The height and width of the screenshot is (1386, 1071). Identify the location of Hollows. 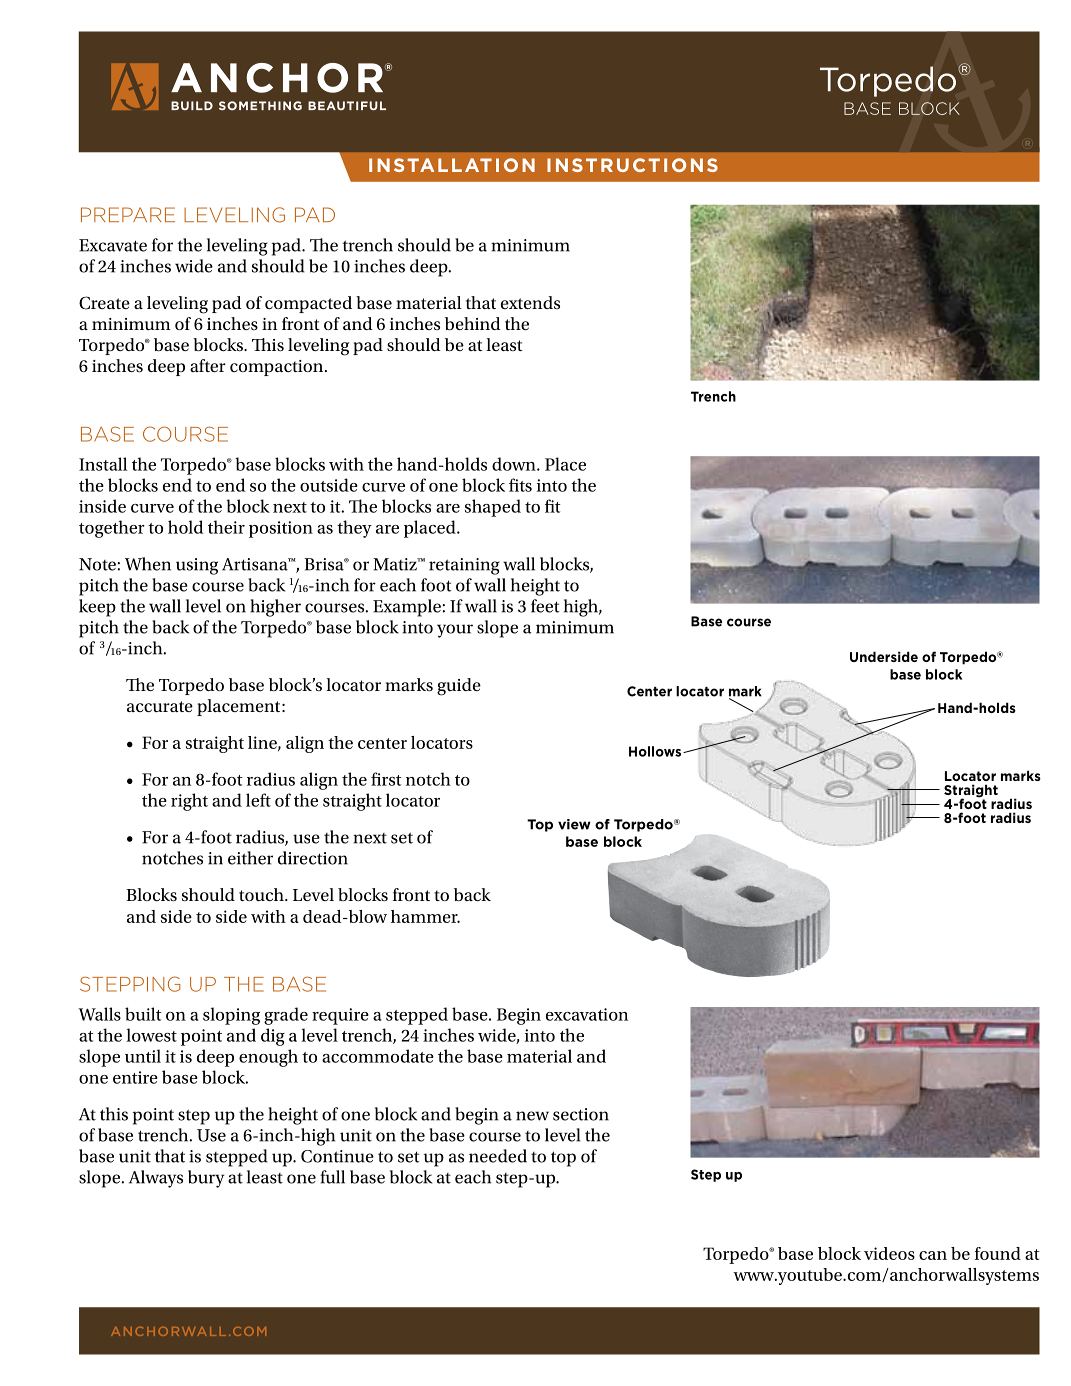
(656, 751).
